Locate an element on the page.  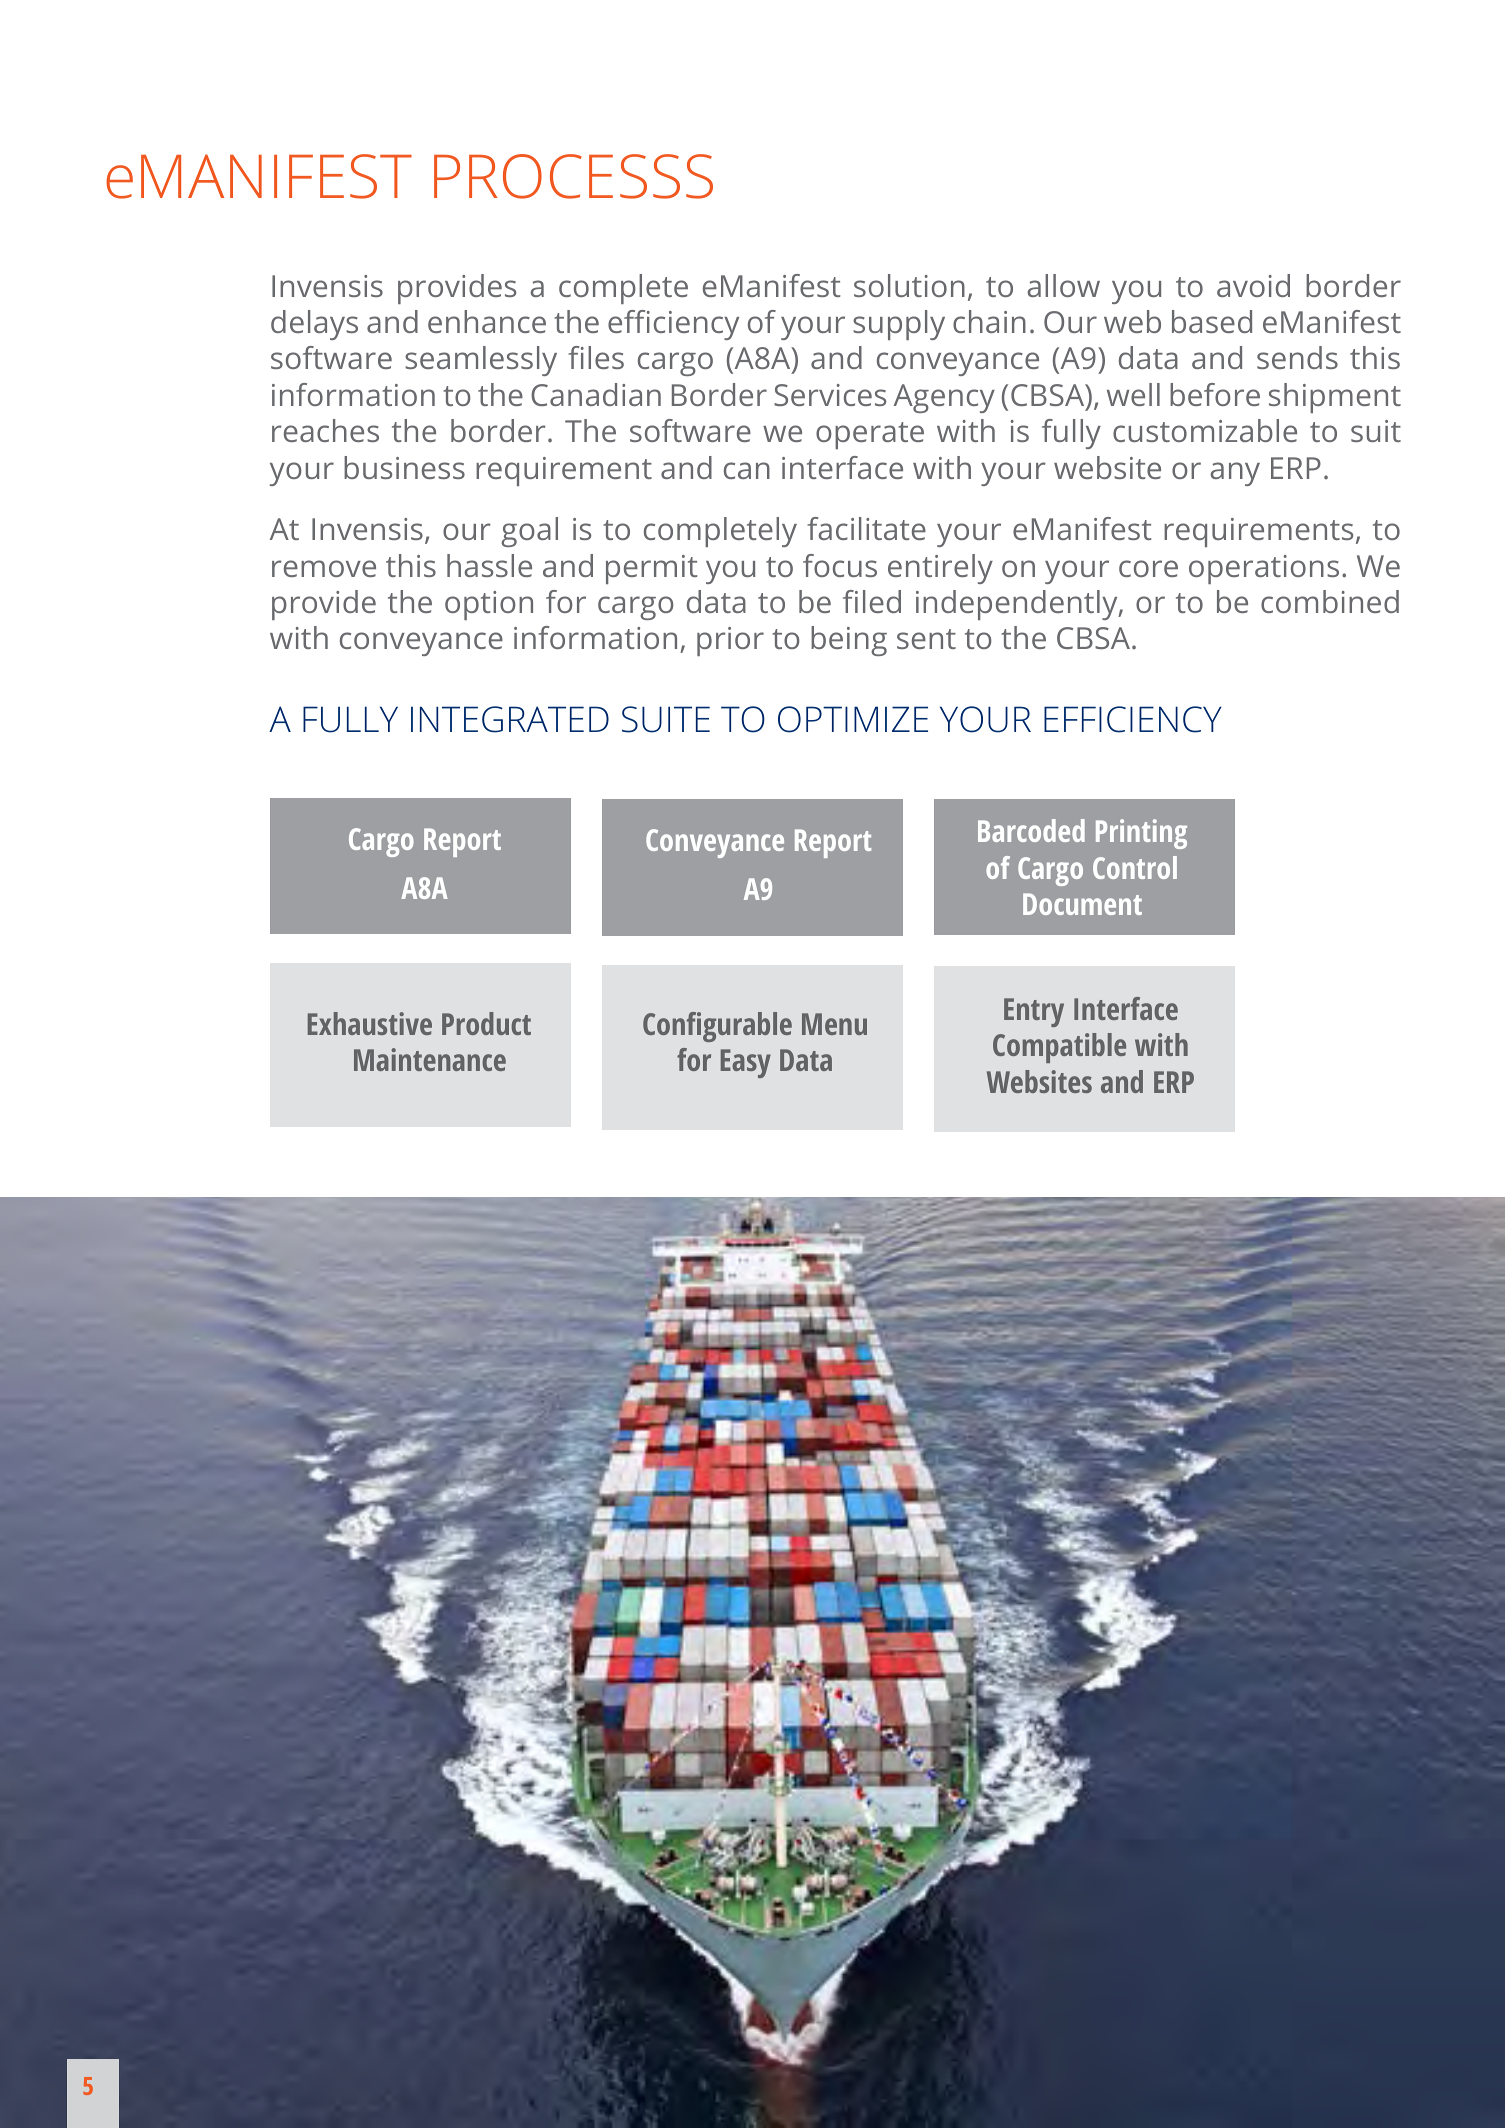
combined is located at coordinates (1330, 601).
